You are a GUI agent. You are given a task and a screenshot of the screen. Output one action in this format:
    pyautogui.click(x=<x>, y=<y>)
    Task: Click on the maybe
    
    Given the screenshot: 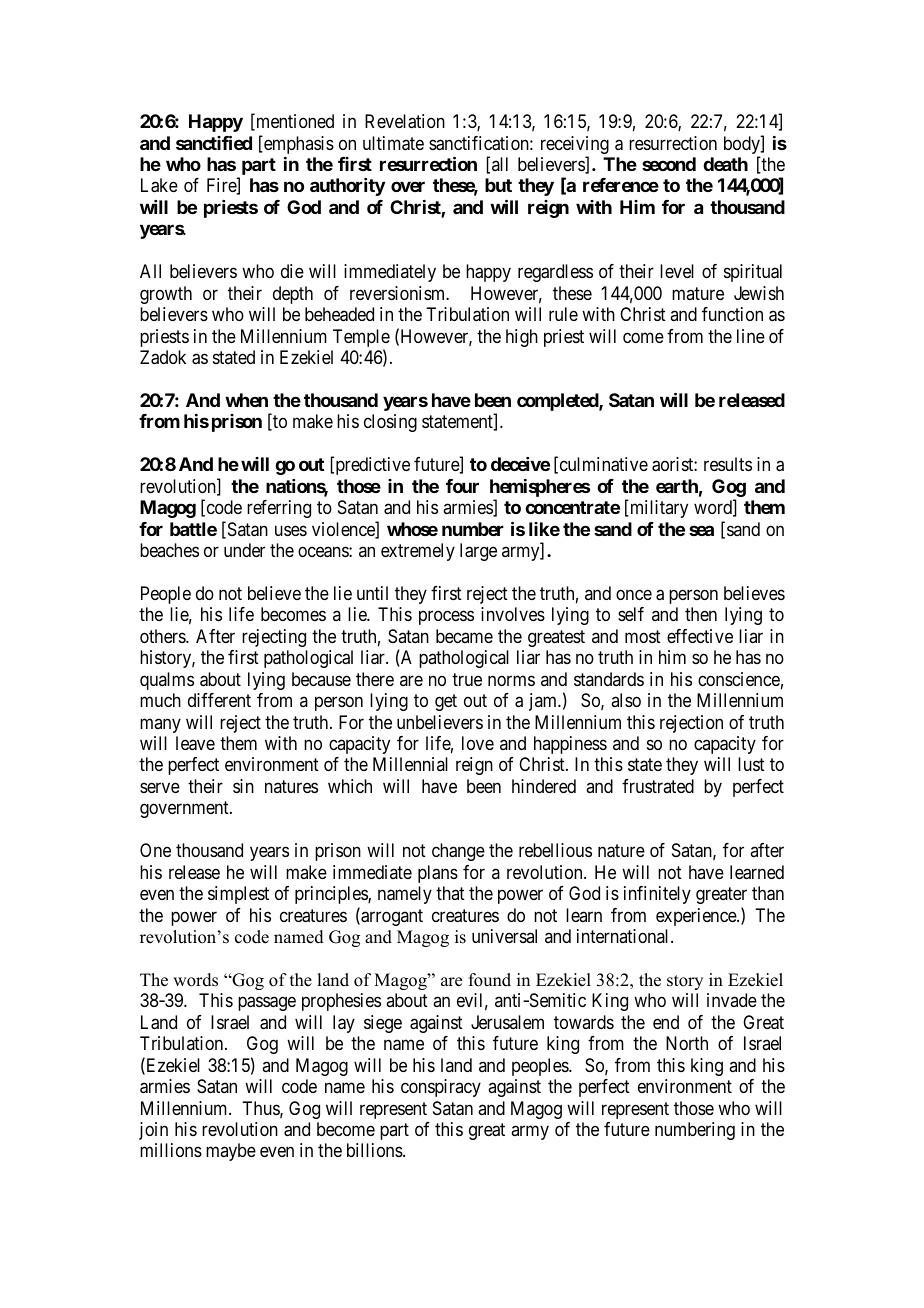 What is the action you would take?
    pyautogui.click(x=231, y=1152)
